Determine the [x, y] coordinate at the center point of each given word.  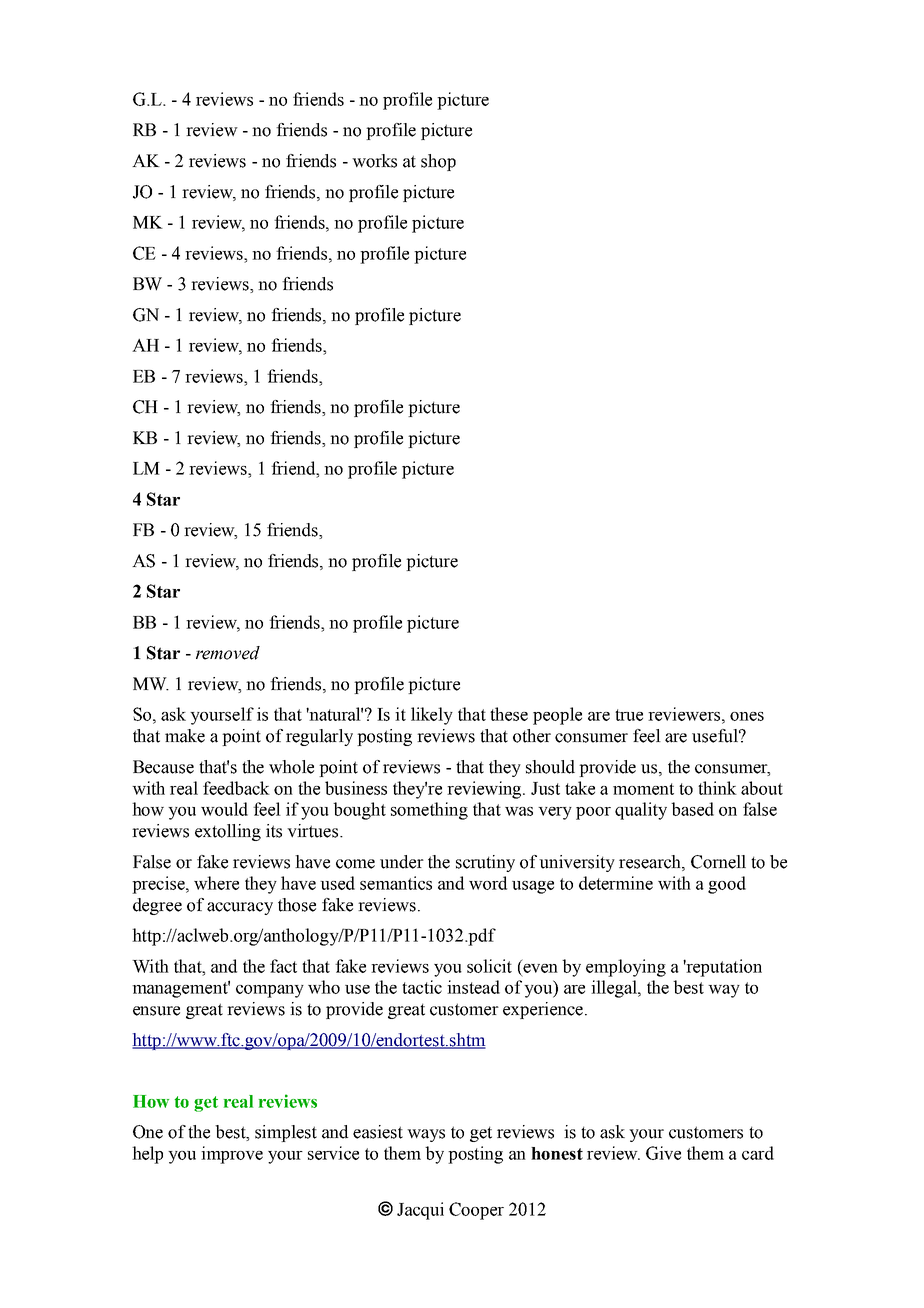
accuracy [240, 908]
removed [228, 653]
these [509, 714]
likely [432, 716]
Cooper [476, 1211]
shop [438, 162]
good [727, 885]
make [185, 736]
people [557, 716]
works [374, 161]
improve [232, 1155]
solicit [489, 966]
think [717, 788]
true [629, 715]
